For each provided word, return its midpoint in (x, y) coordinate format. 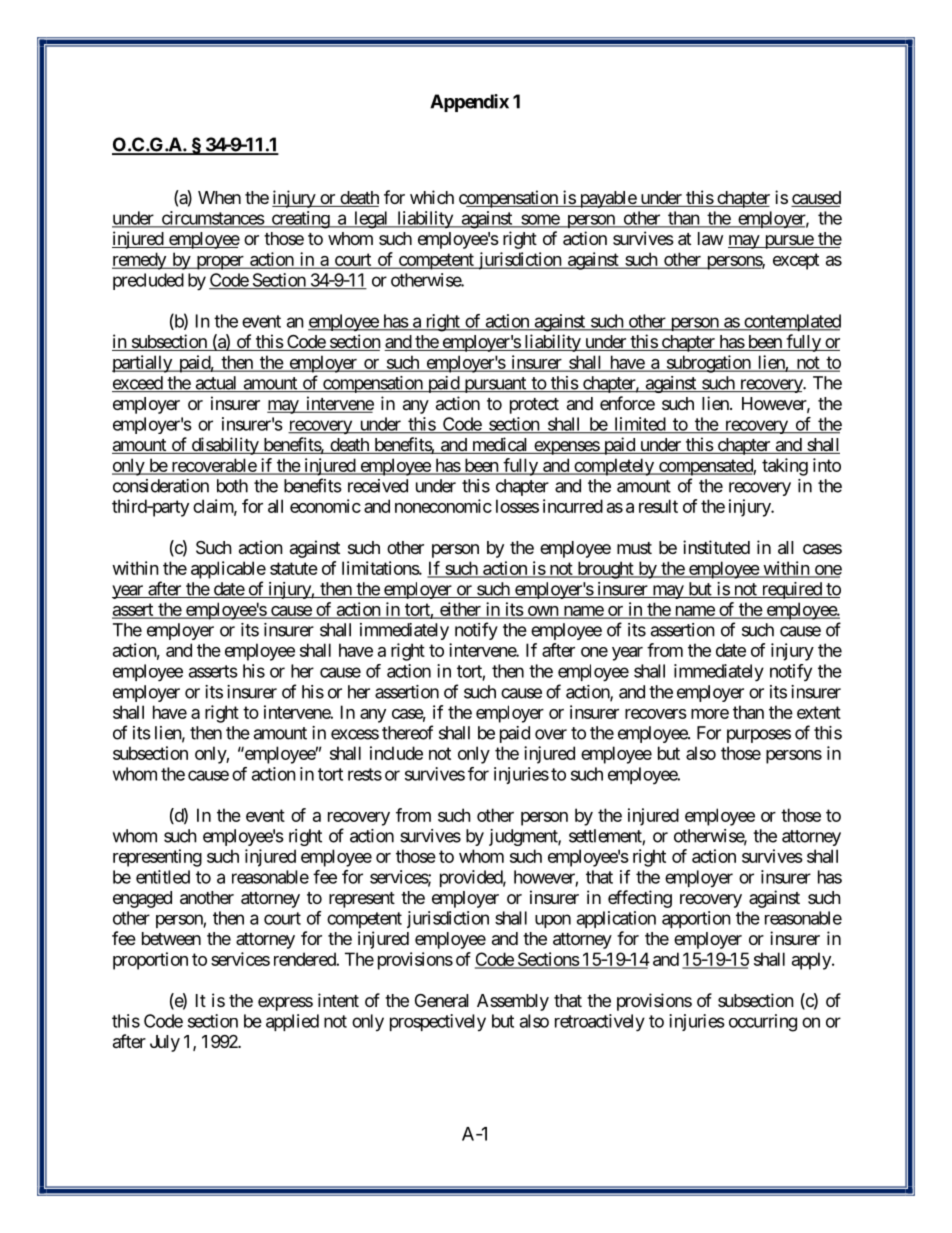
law (710, 239)
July (165, 1043)
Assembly (513, 1002)
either (460, 610)
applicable (228, 570)
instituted (716, 547)
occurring (763, 1023)
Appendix (469, 103)
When (219, 197)
